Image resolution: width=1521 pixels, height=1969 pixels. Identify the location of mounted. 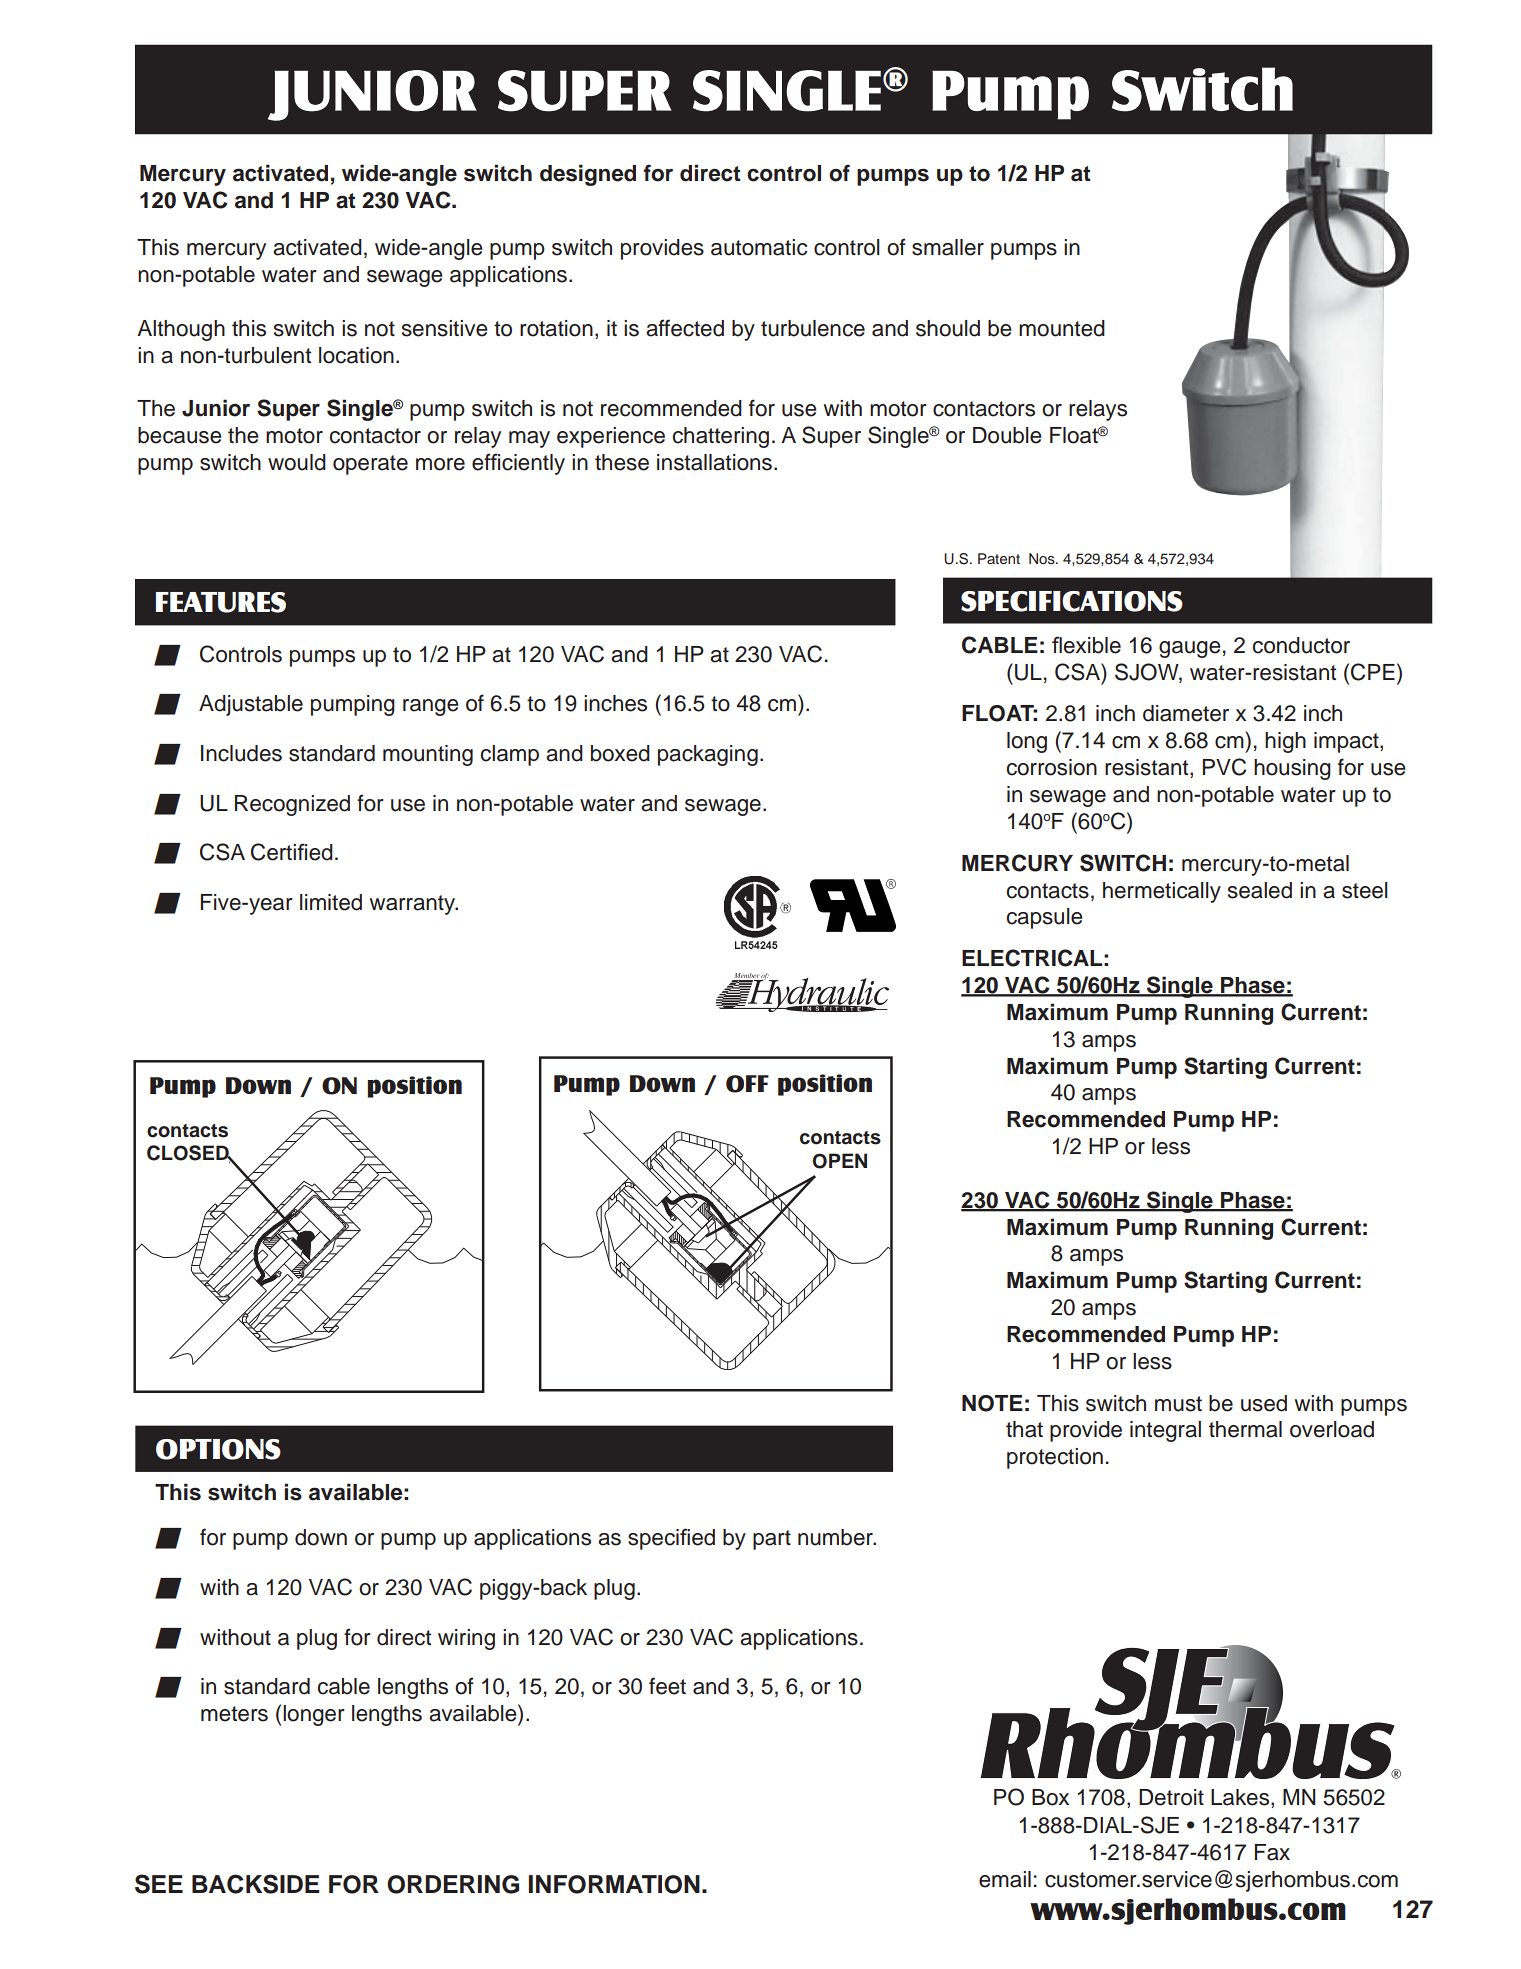
(1062, 328).
